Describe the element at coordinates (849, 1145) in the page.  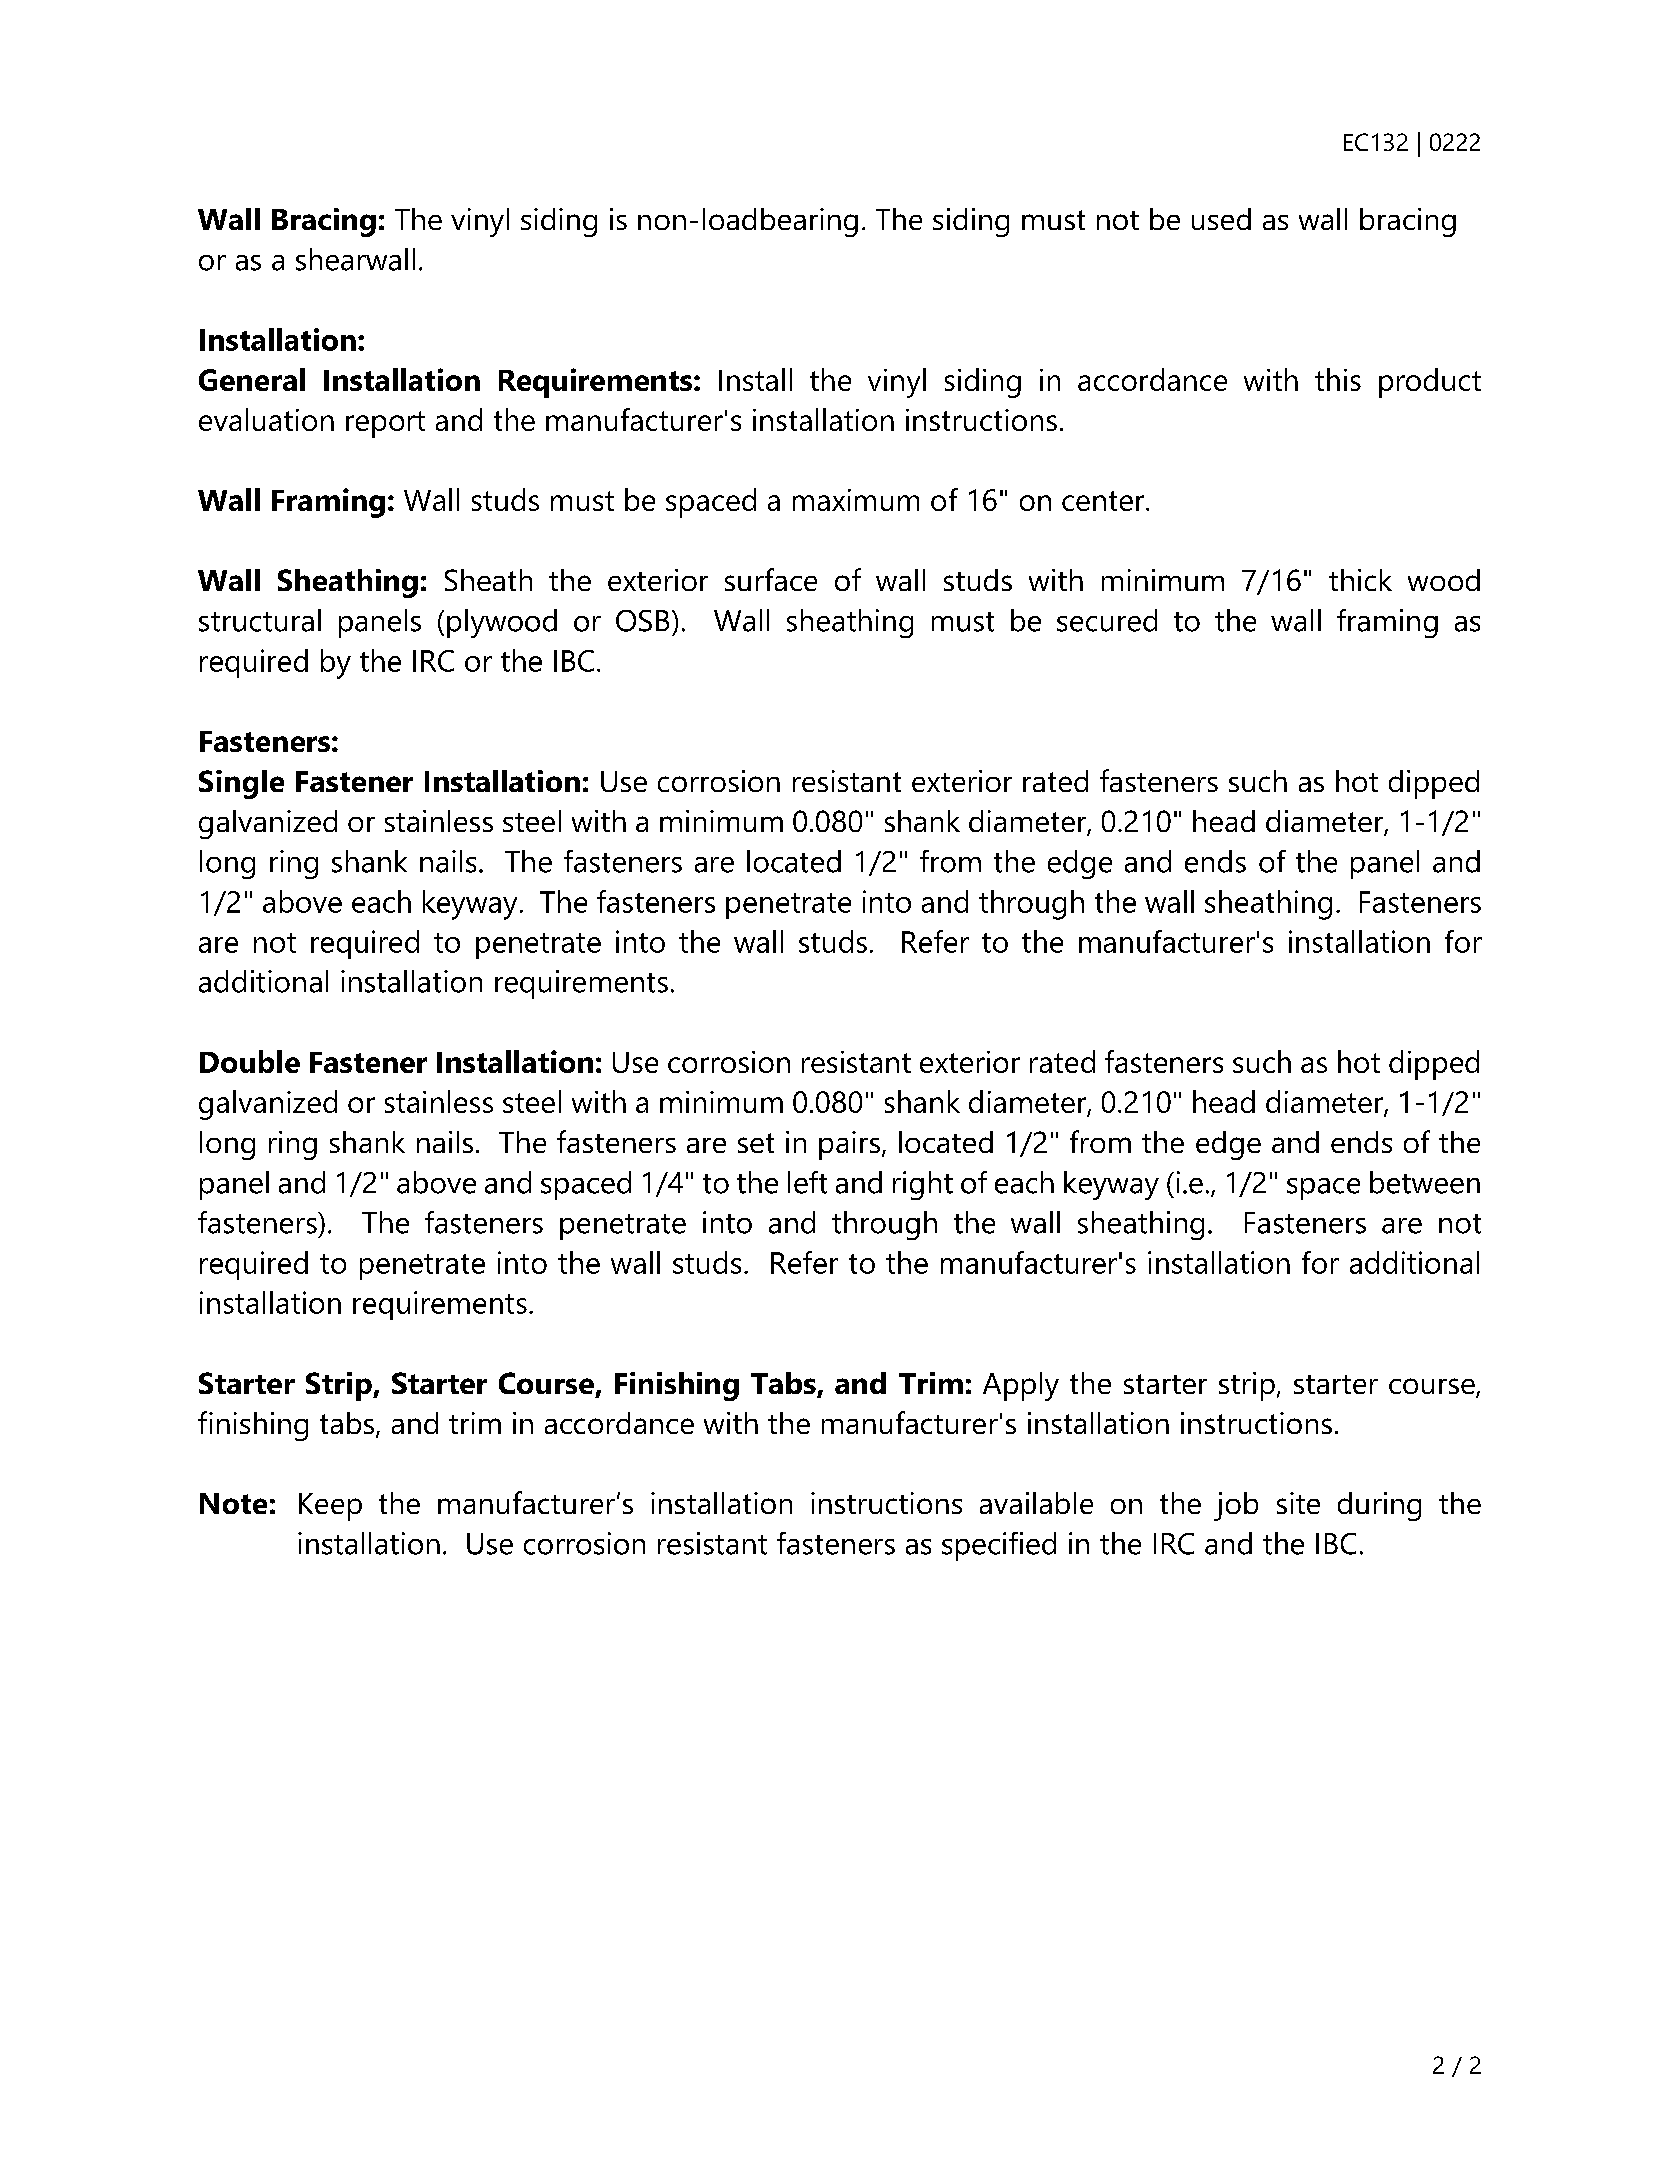
I see `pairs` at that location.
